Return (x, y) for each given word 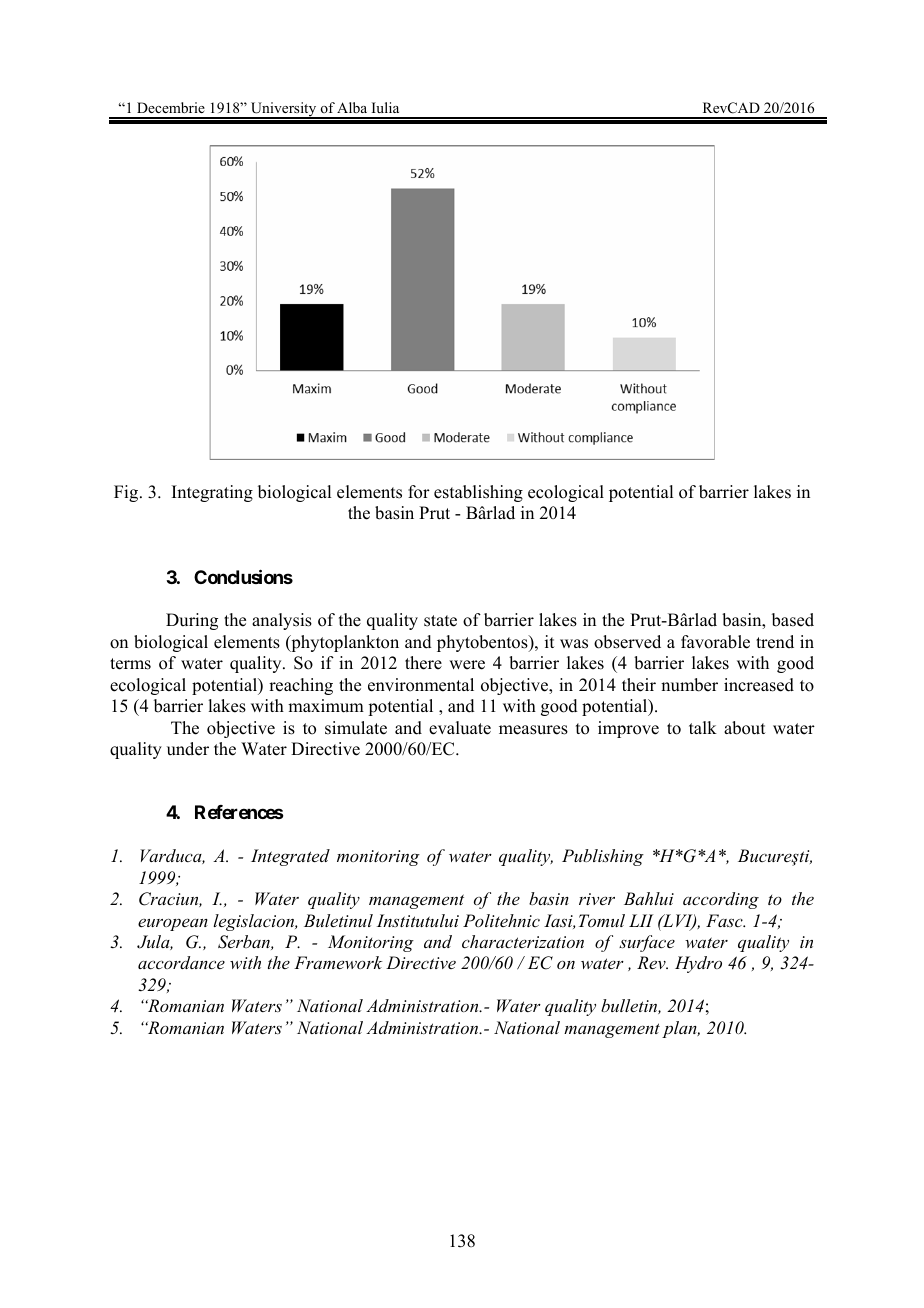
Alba (352, 107)
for (419, 492)
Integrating (212, 493)
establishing (478, 493)
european (173, 924)
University (283, 110)
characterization (523, 941)
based (793, 620)
